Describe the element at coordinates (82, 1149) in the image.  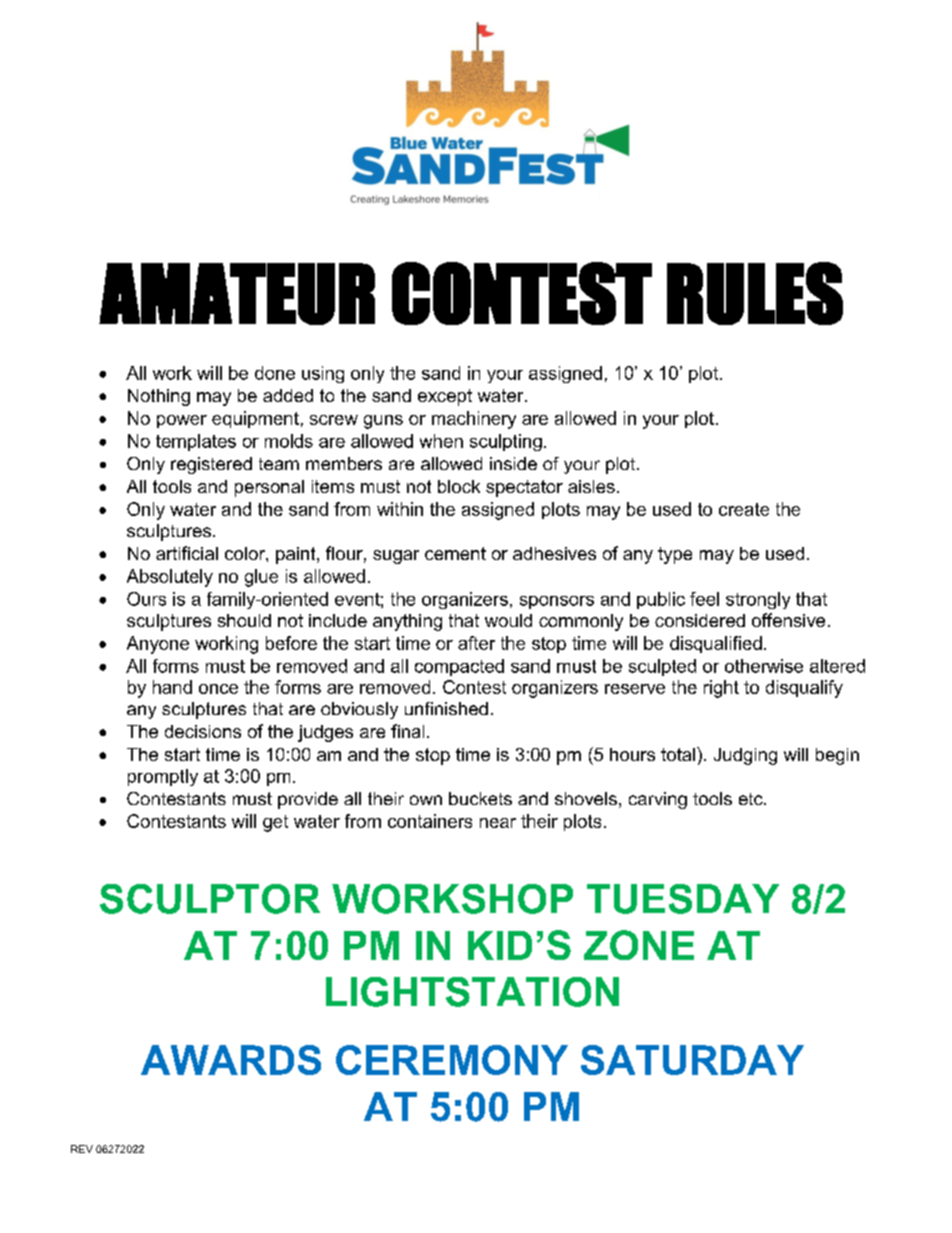
I see `REV` at that location.
